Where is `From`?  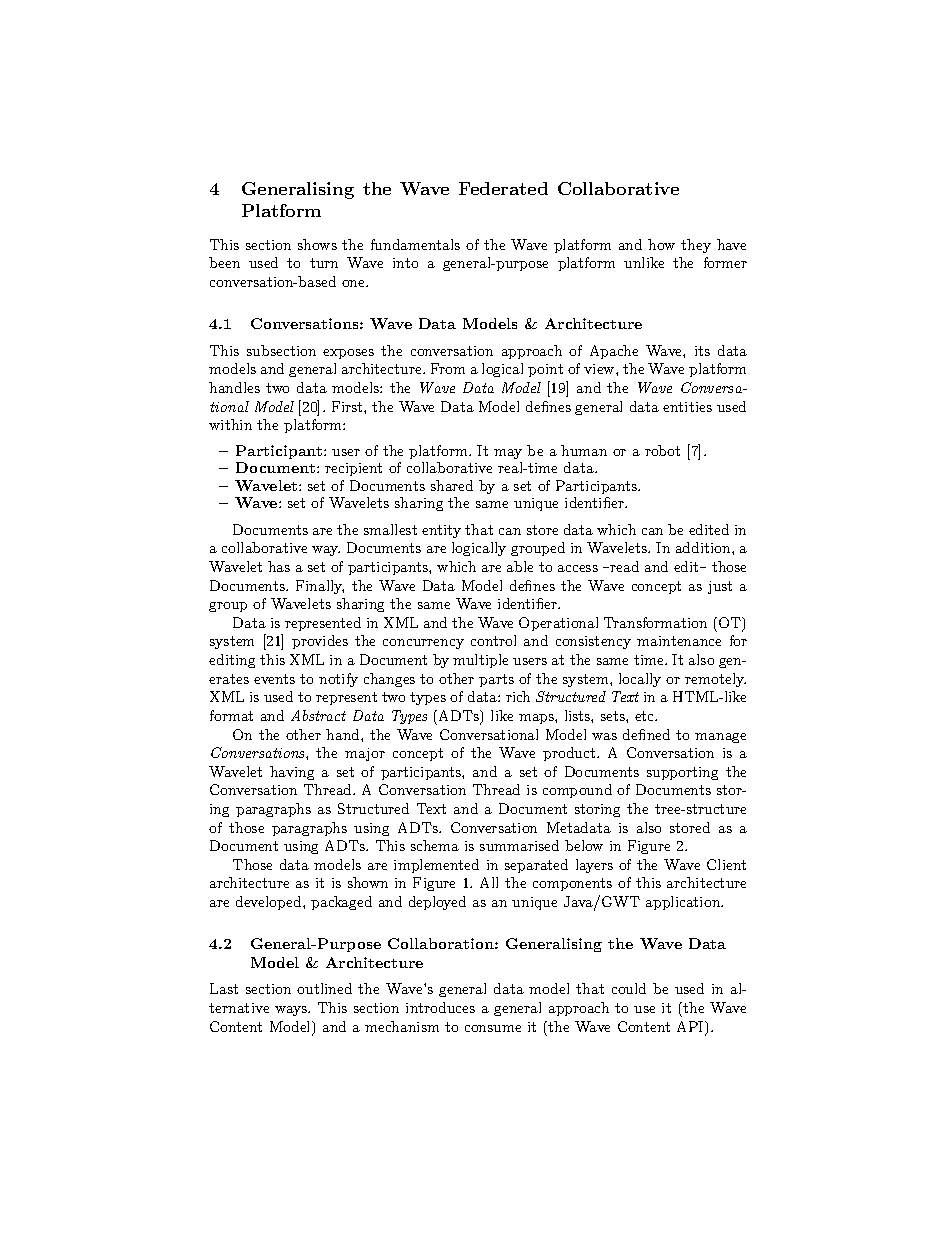 From is located at coordinates (448, 368).
